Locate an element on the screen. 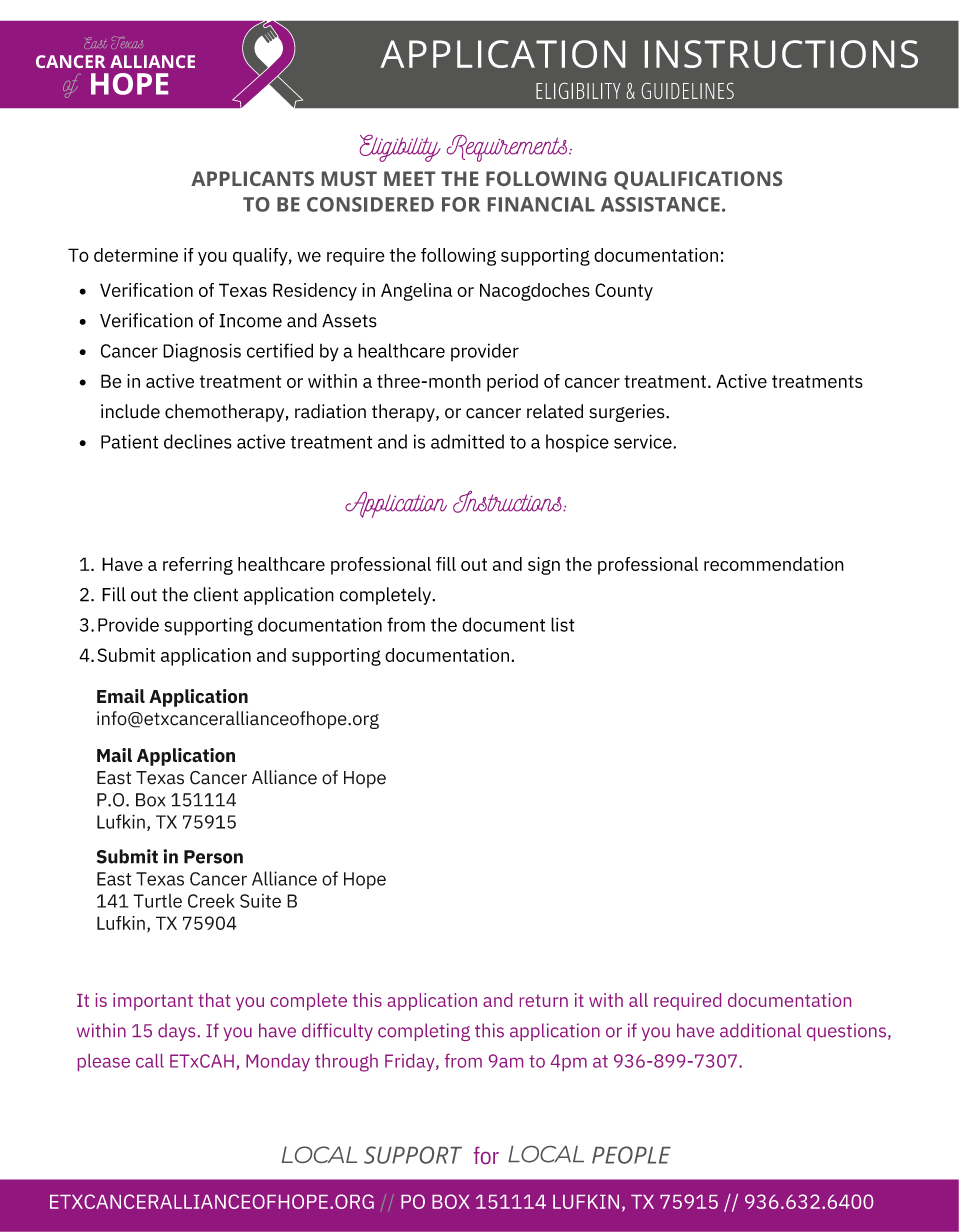 This screenshot has height=1232, width=959. Diagnosis is located at coordinates (202, 352).
